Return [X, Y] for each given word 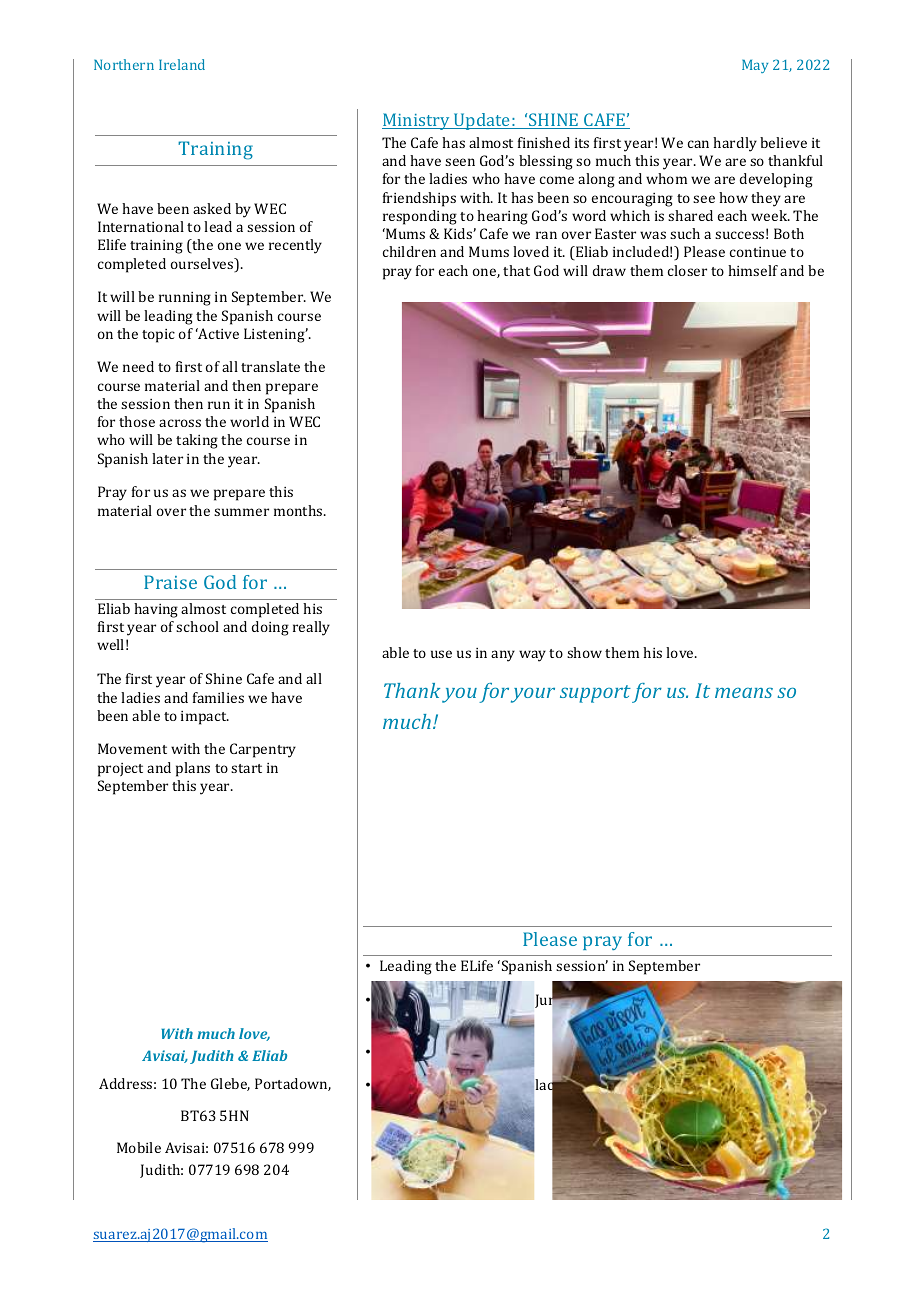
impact [205, 718]
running [185, 299]
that [516, 270]
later [167, 458]
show [584, 652]
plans [193, 769]
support [595, 694]
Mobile [139, 1147]
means [744, 692]
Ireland [182, 64]
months [299, 510]
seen [460, 162]
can [698, 144]
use [441, 654]
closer [687, 270]
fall [484, 1085]
